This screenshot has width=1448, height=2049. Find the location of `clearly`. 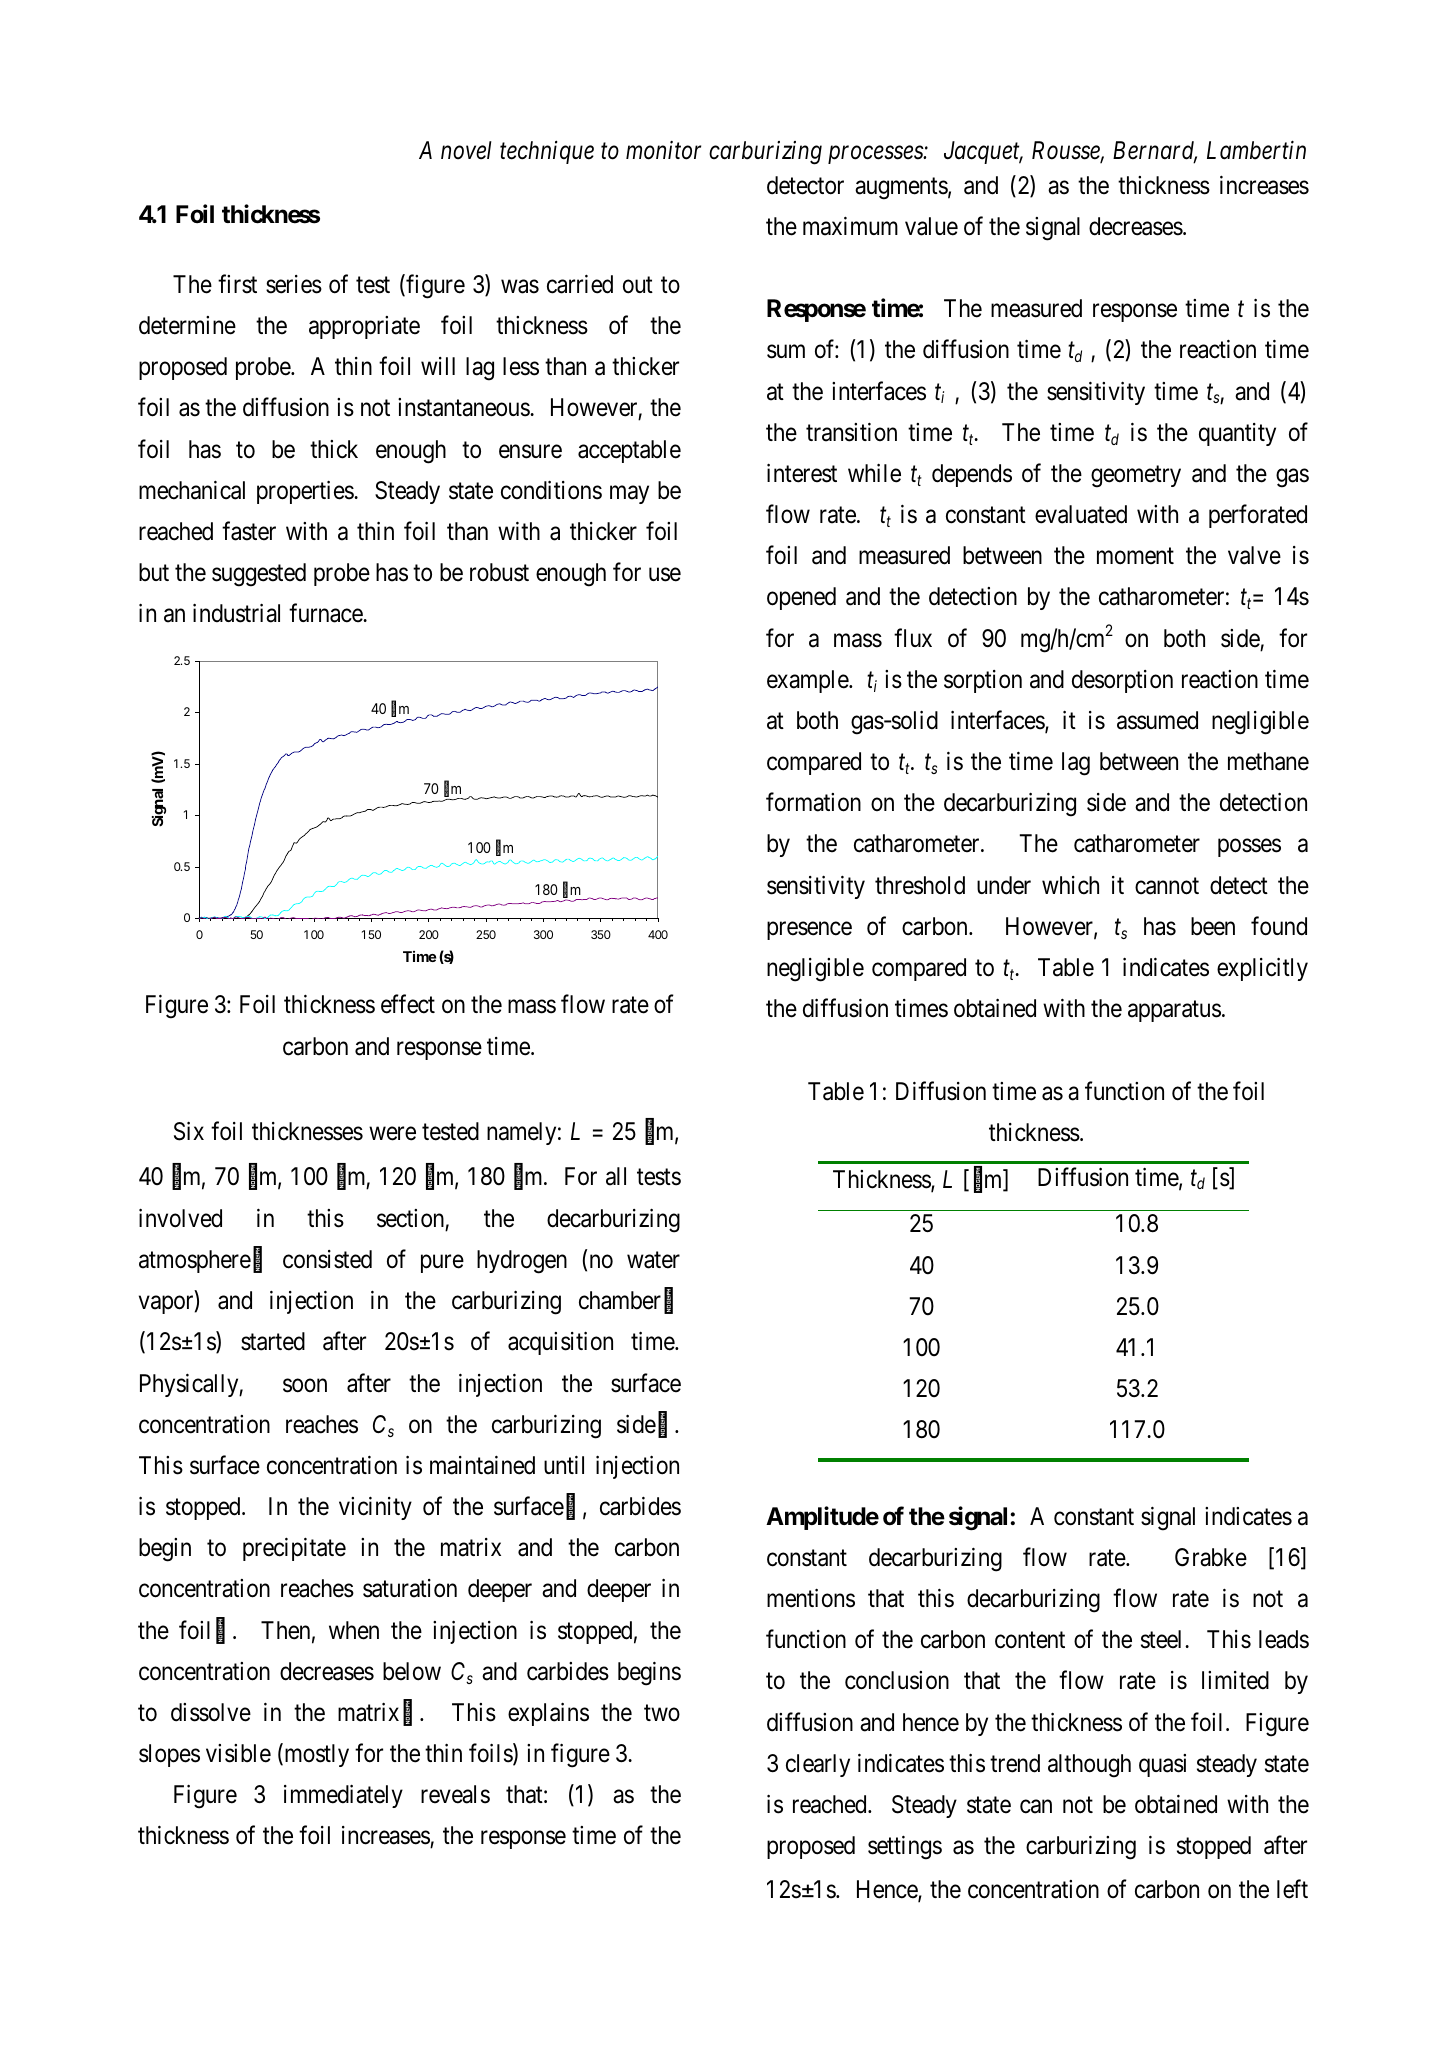

clearly is located at coordinates (818, 1765).
